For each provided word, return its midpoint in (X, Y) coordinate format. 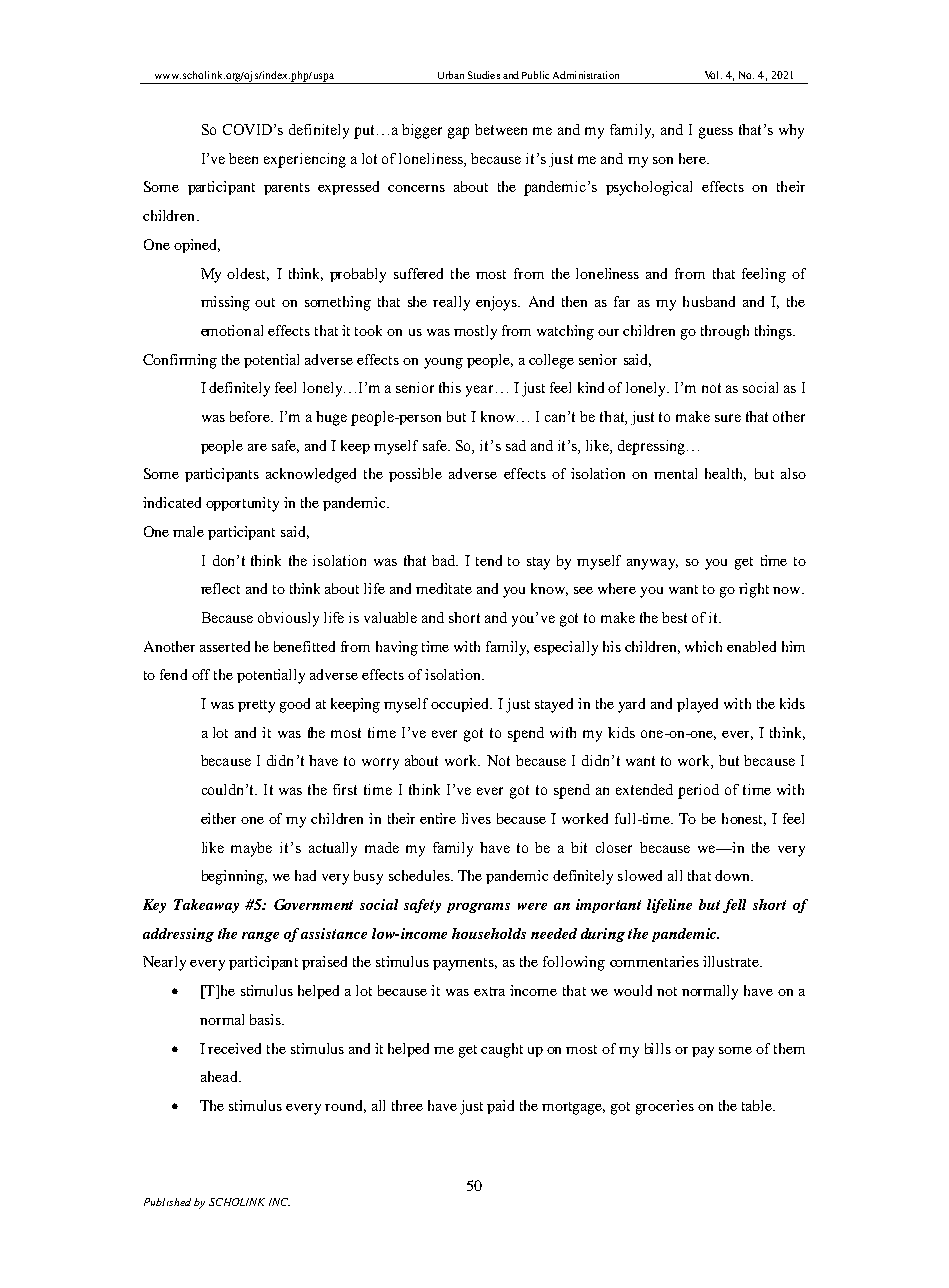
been (243, 158)
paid (500, 1107)
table (758, 1105)
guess (716, 133)
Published (167, 1202)
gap (458, 133)
